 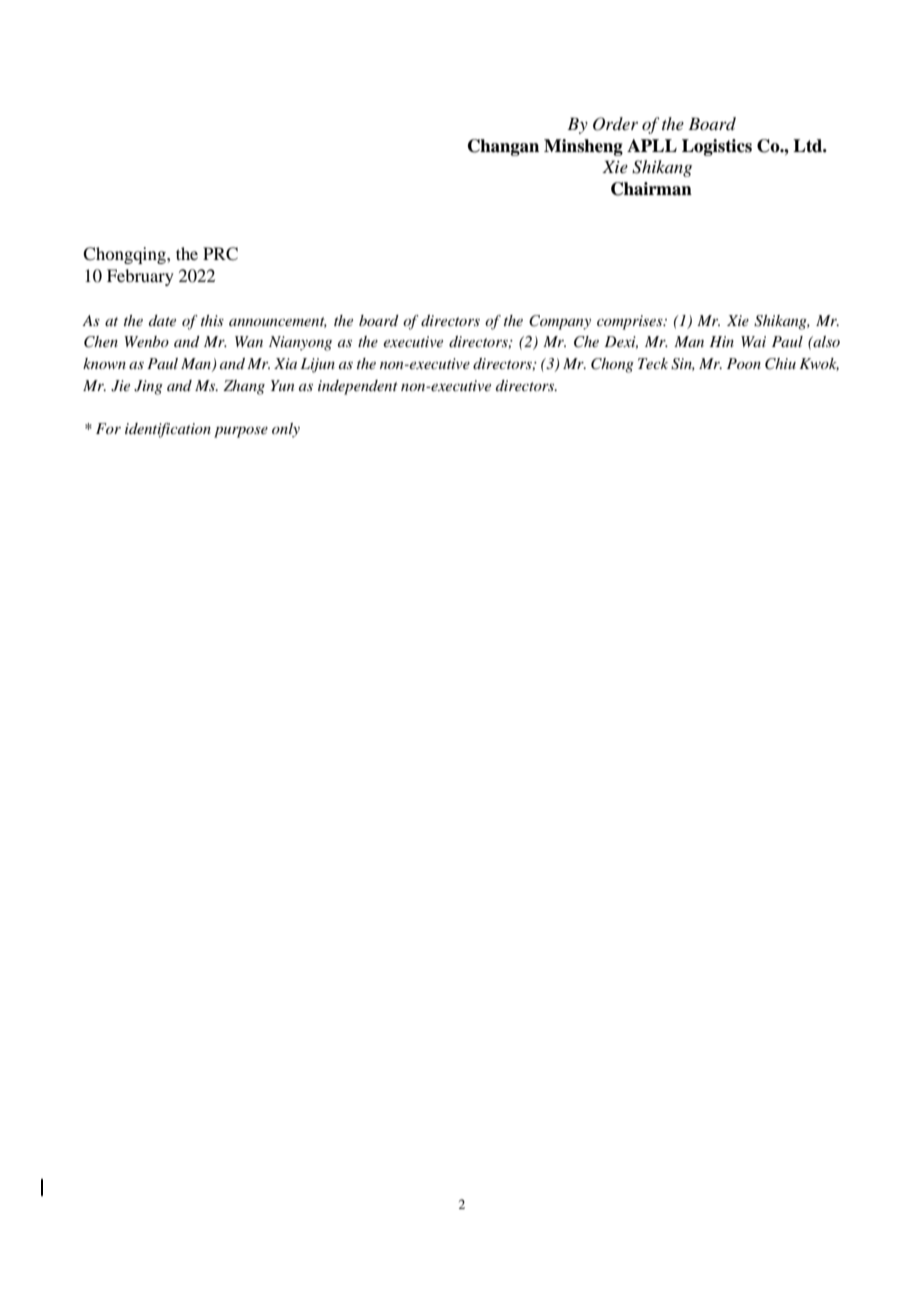 What do you see at coordinates (285, 363) in the page?
I see `Xia` at bounding box center [285, 363].
